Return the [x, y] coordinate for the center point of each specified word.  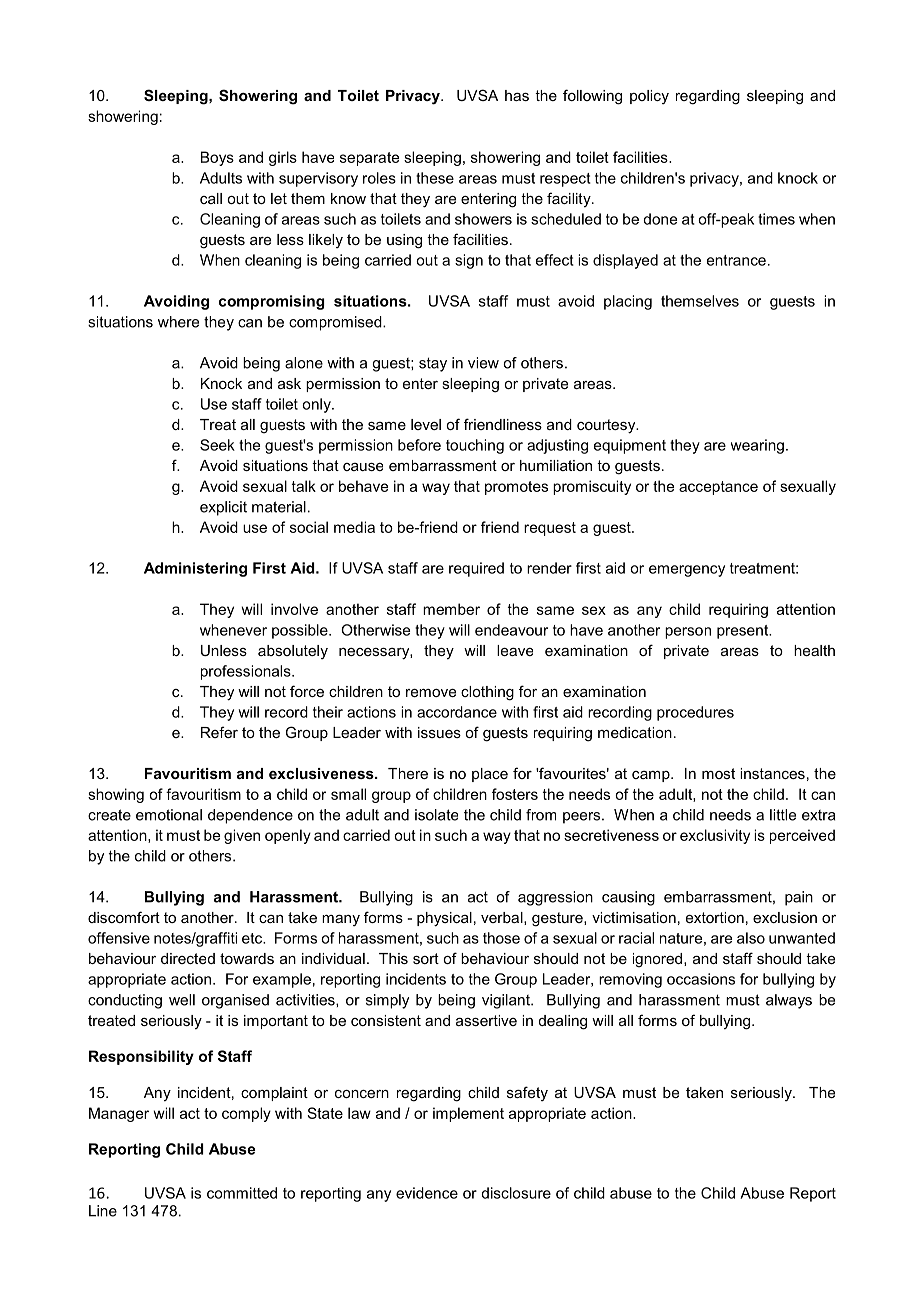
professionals [247, 672]
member [451, 609]
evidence [427, 1193]
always [789, 1001]
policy [649, 97]
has [517, 95]
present [744, 632]
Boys [217, 158]
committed [242, 1193]
